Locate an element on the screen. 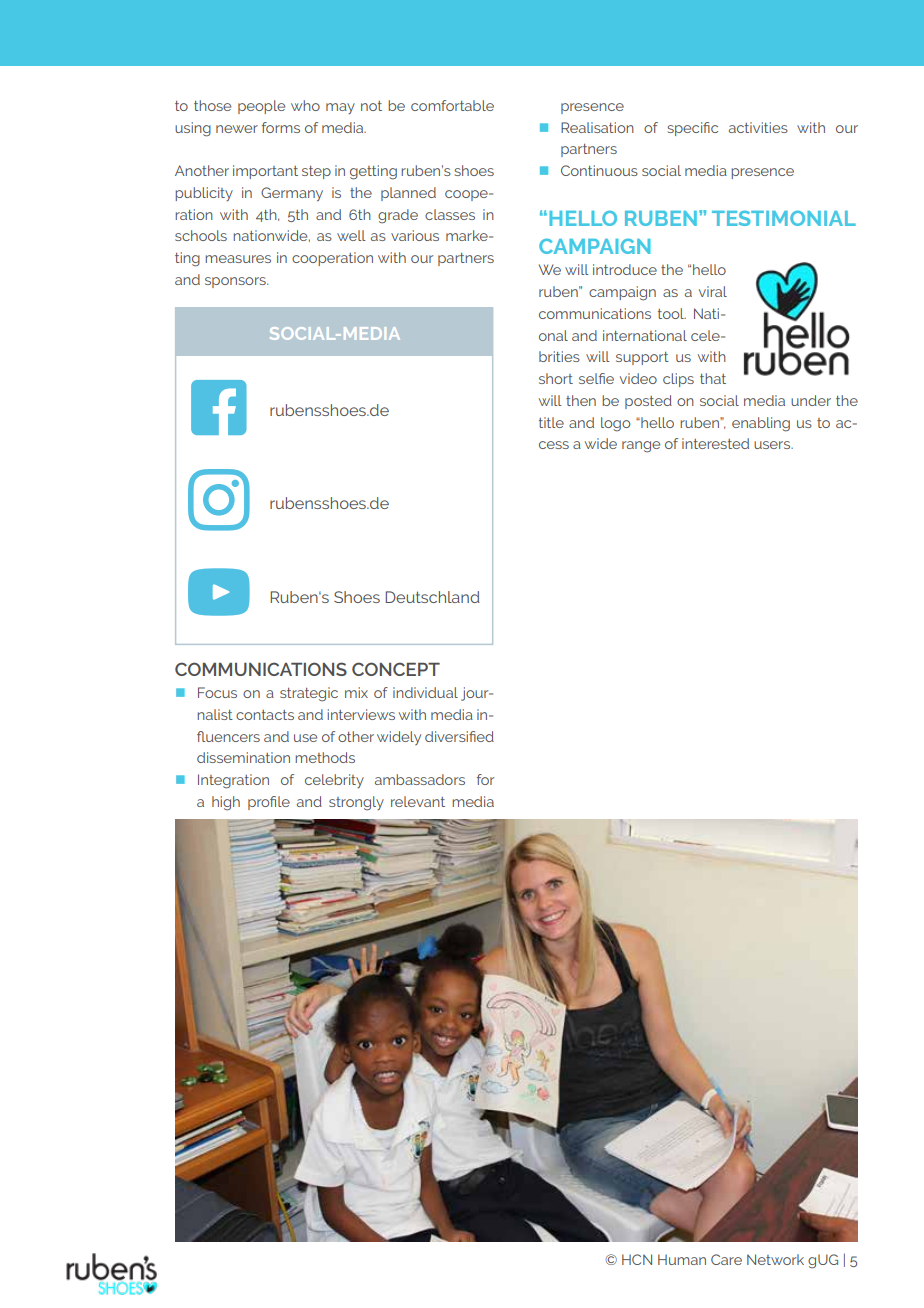 This screenshot has height=1308, width=924. profile is located at coordinates (269, 803).
